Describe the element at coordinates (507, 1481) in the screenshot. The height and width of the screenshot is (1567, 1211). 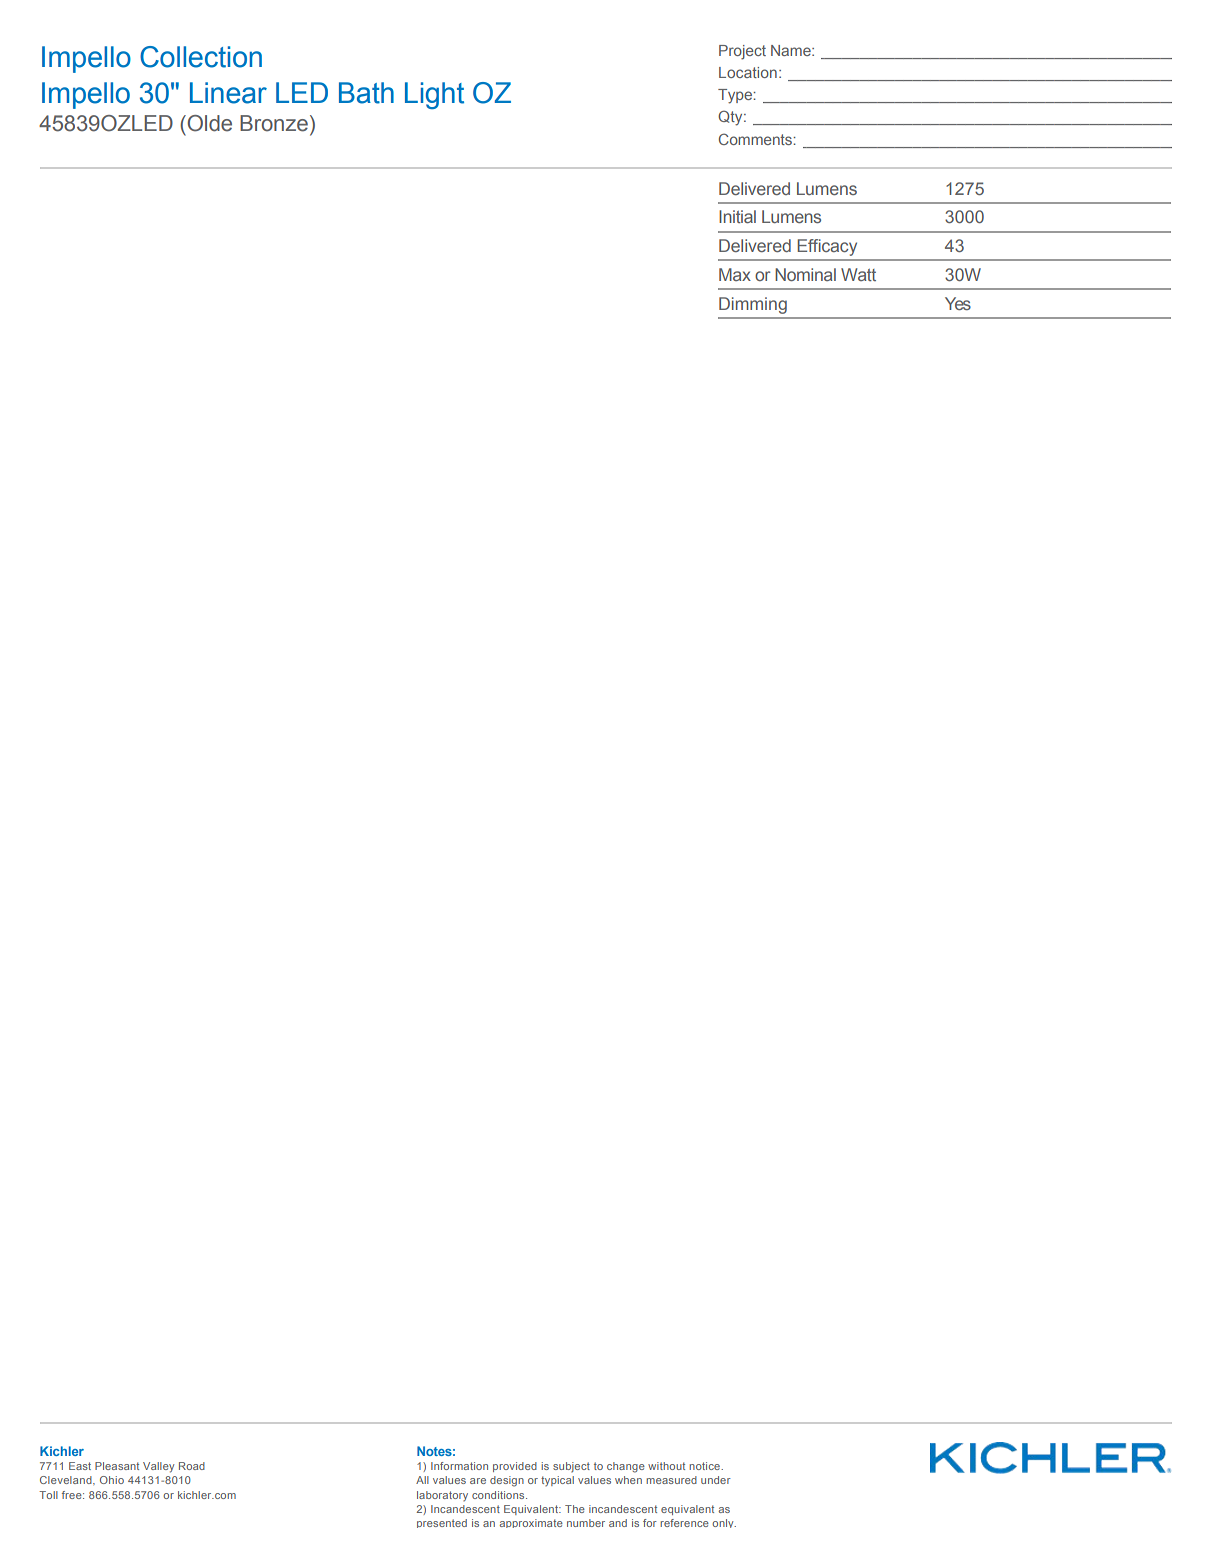
I see `design` at that location.
